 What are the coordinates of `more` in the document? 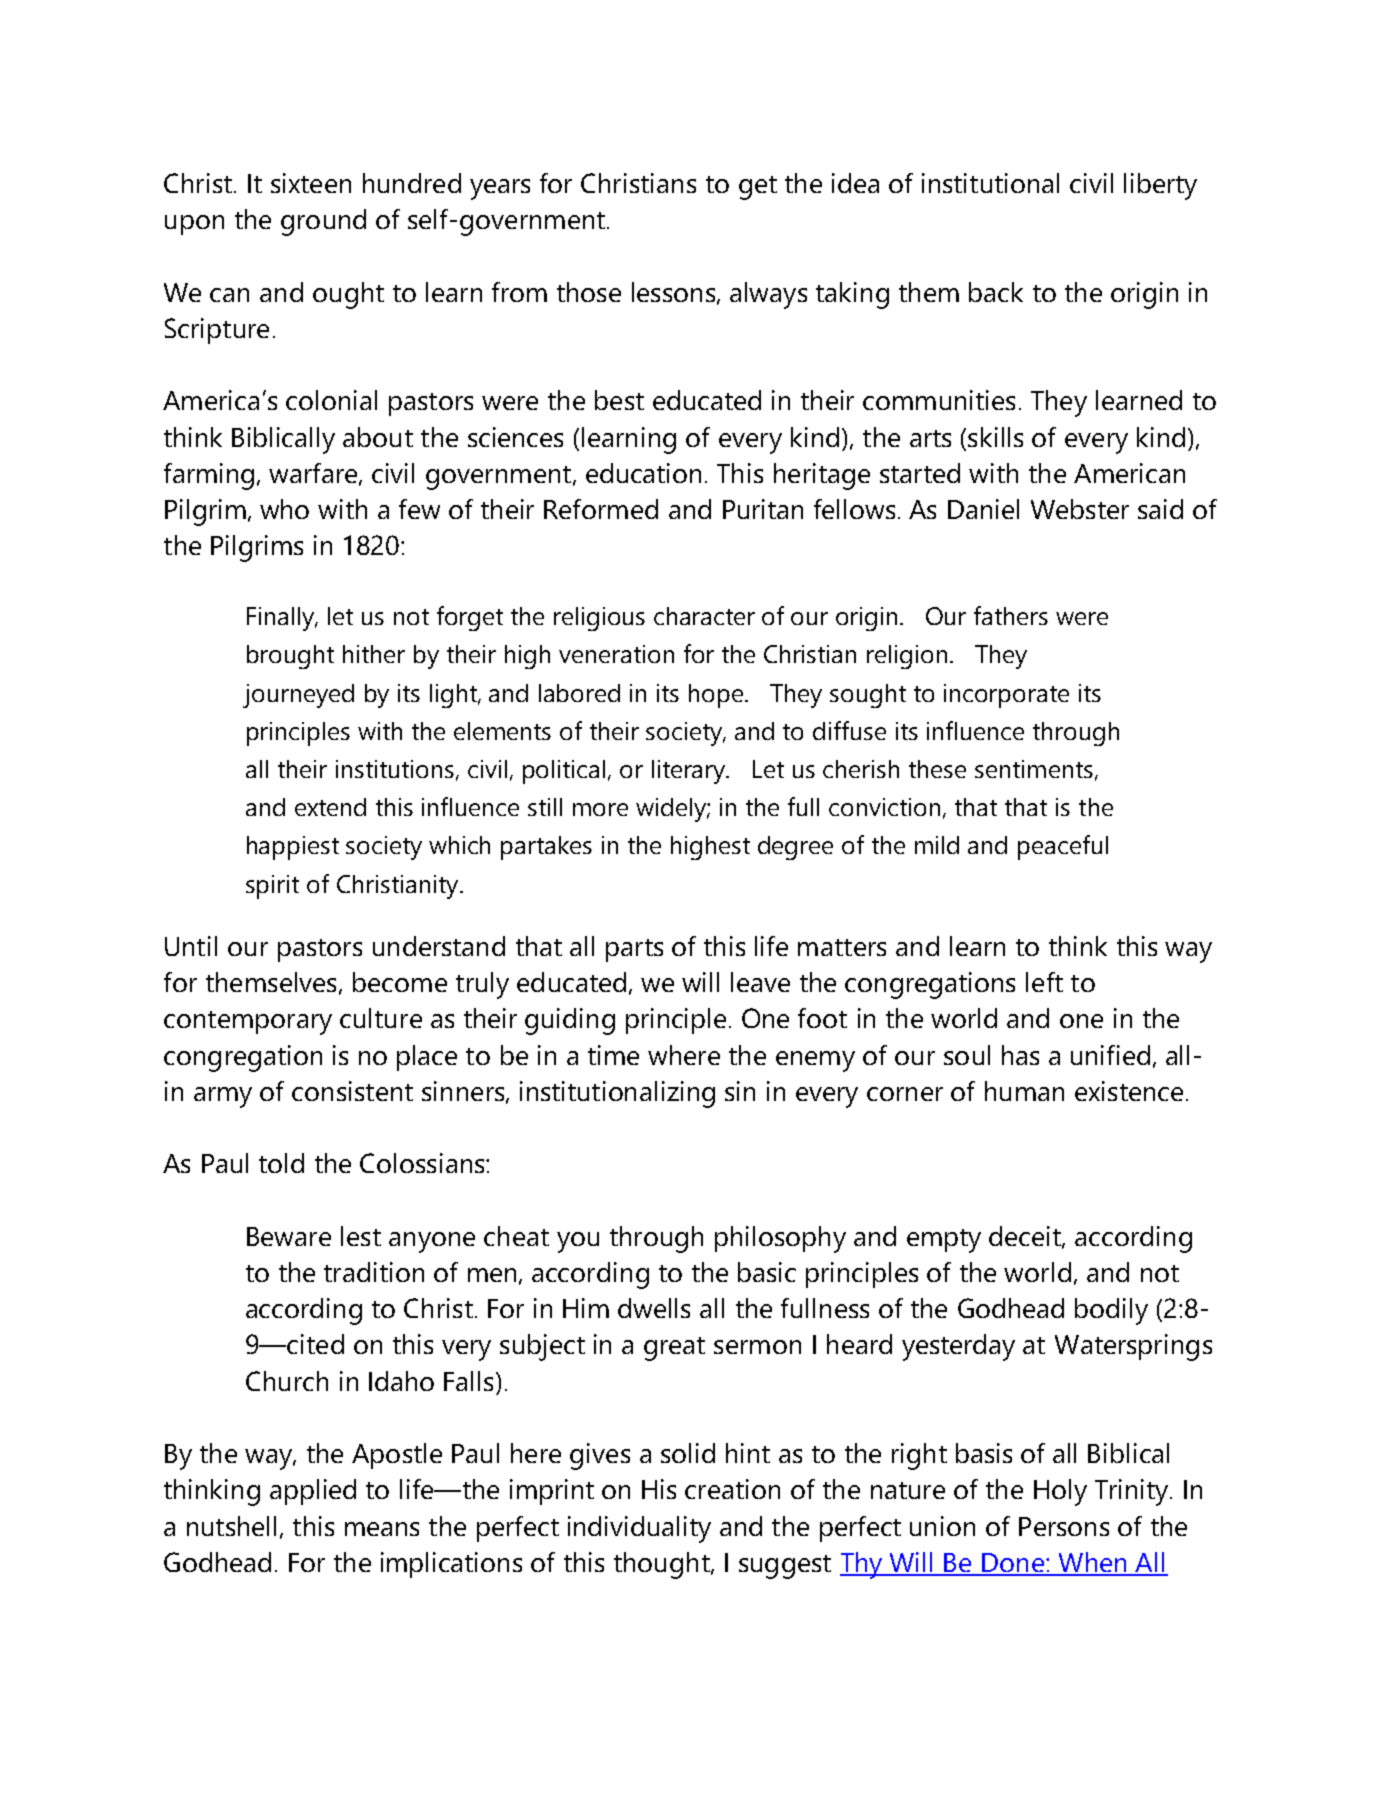 It's located at (600, 809).
